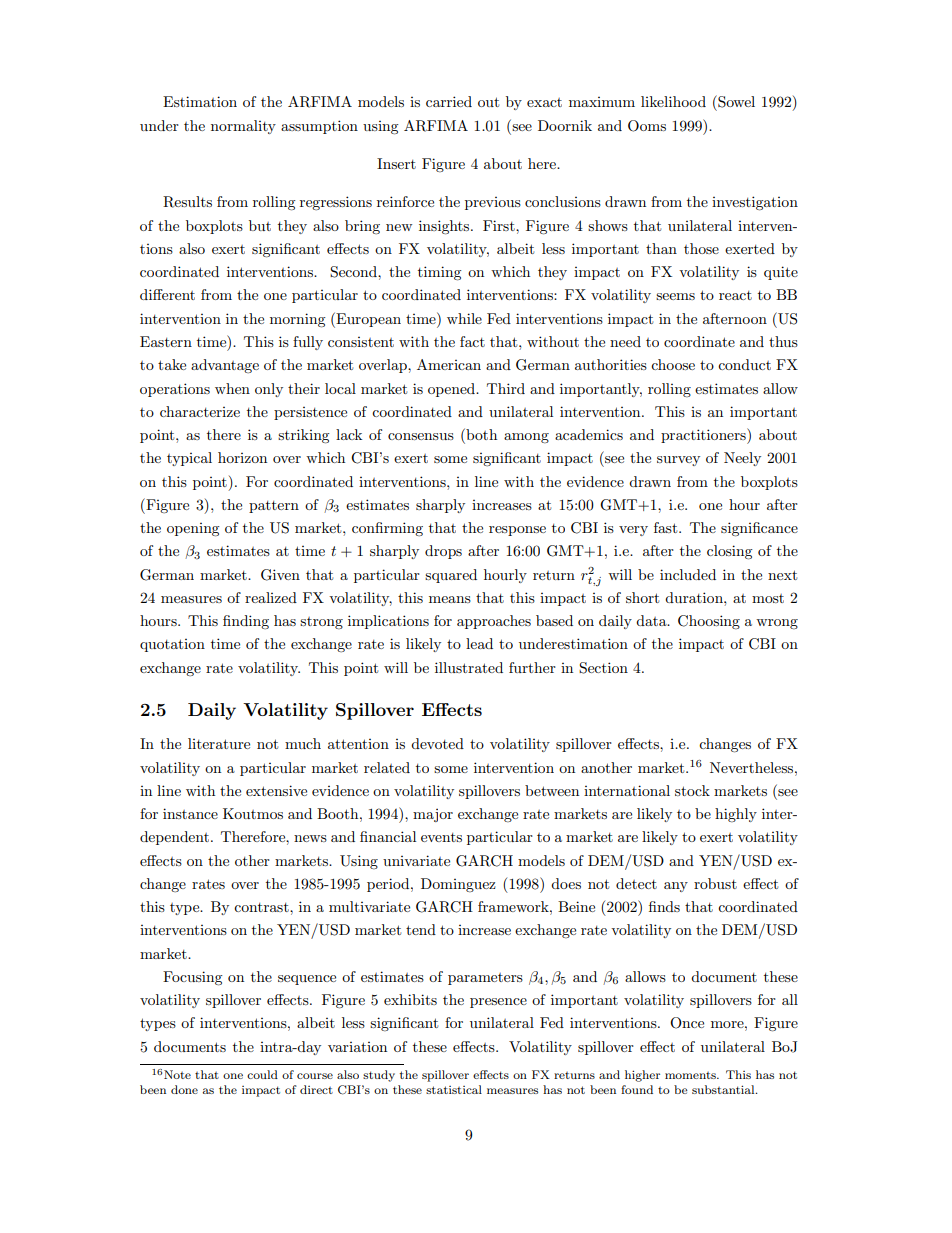 The image size is (952, 1233). Describe the element at coordinates (262, 1074) in the document. I see `could` at that location.
